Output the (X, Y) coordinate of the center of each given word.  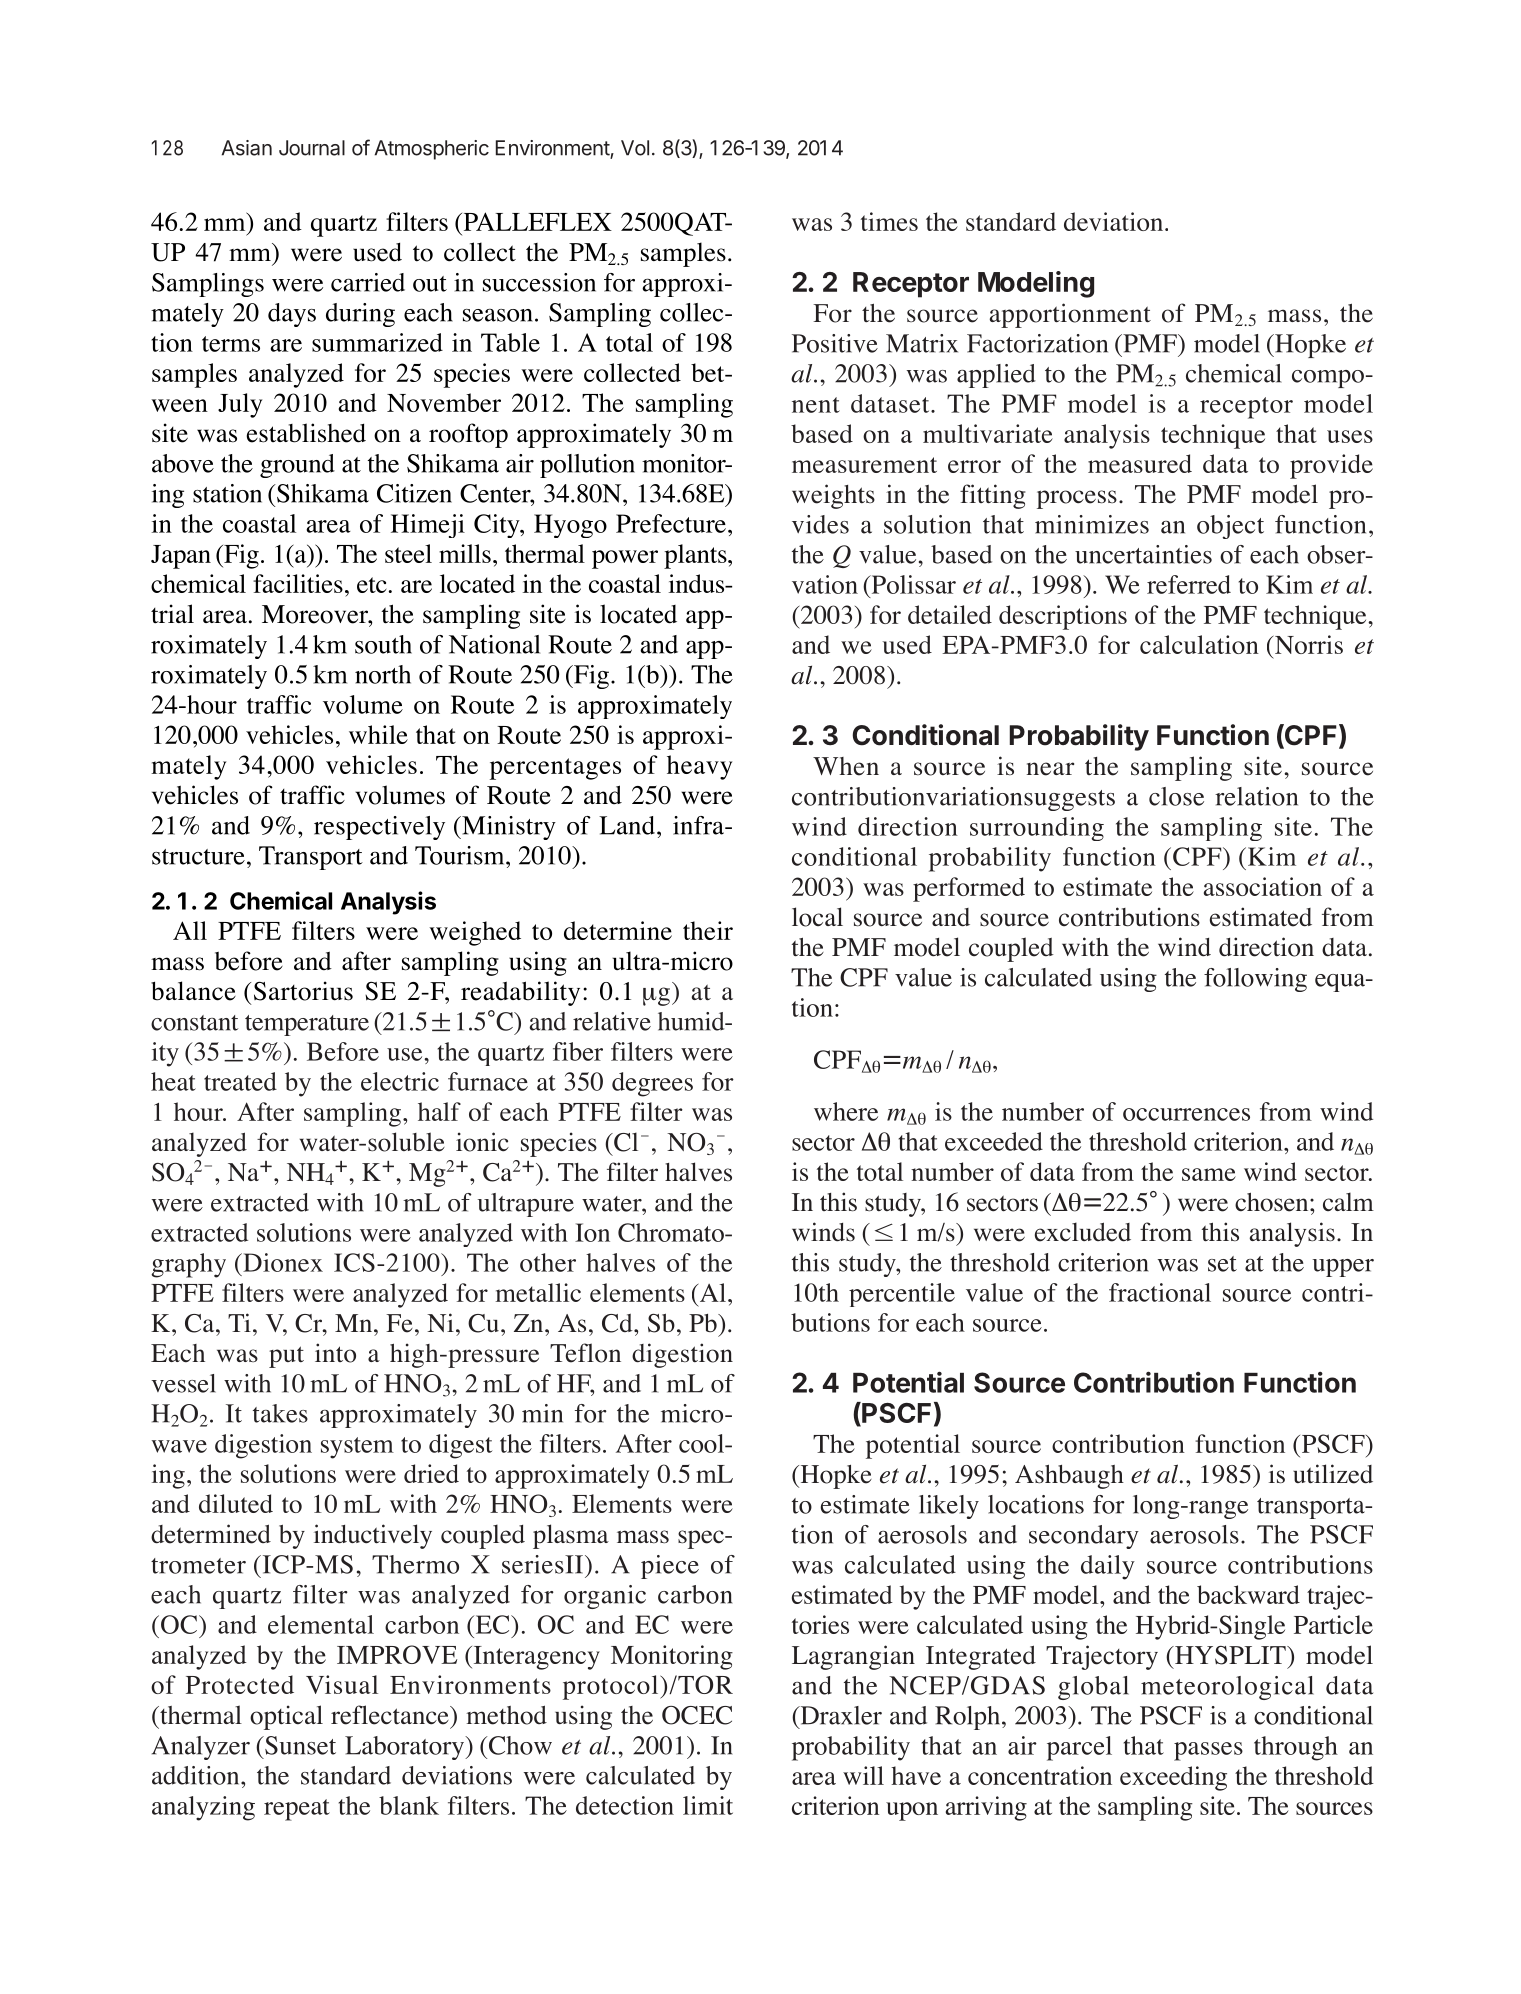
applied (996, 376)
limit (708, 1805)
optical (286, 1717)
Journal (312, 148)
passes (1208, 1751)
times (889, 221)
